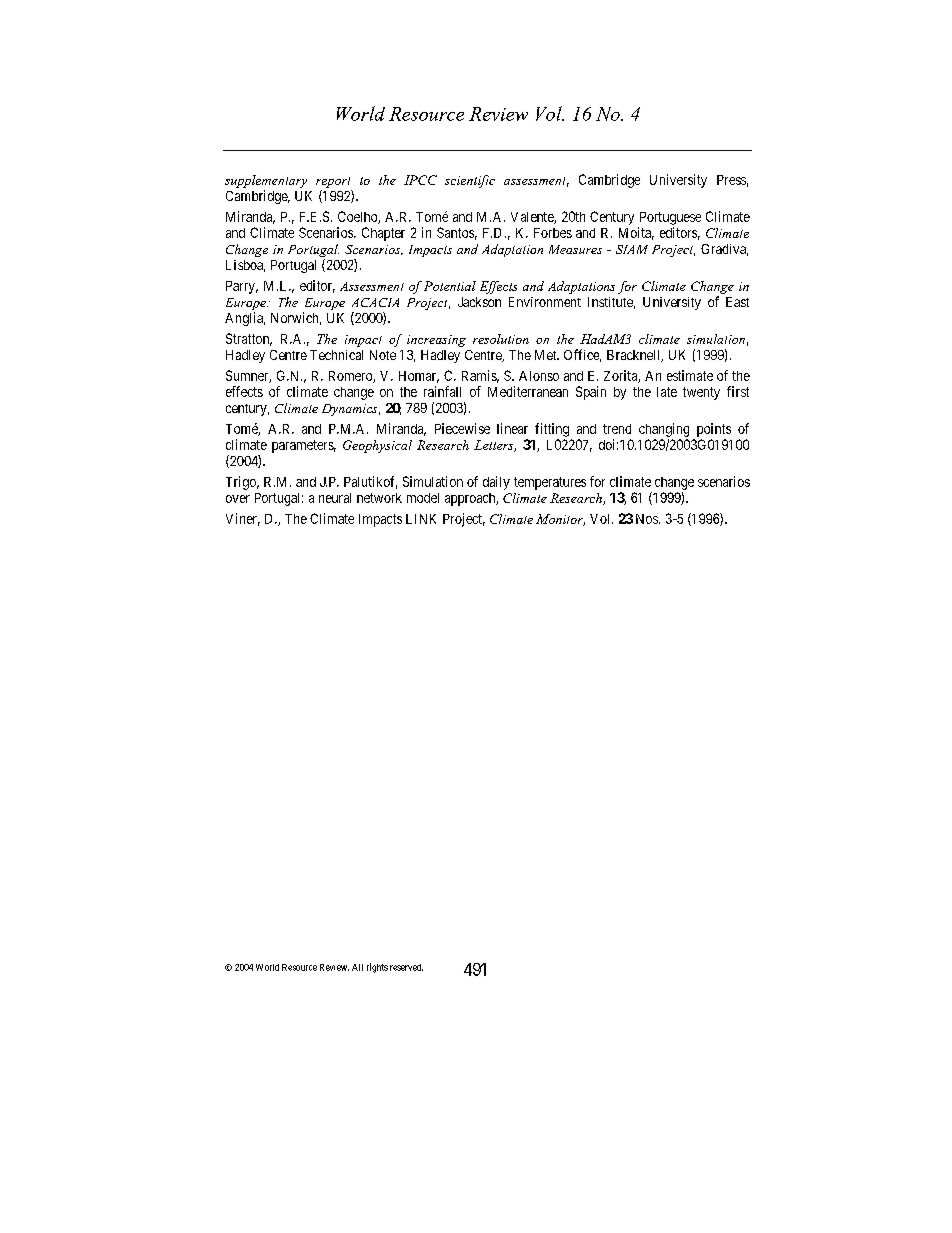 The image size is (952, 1233). I want to click on LINK, so click(421, 519).
